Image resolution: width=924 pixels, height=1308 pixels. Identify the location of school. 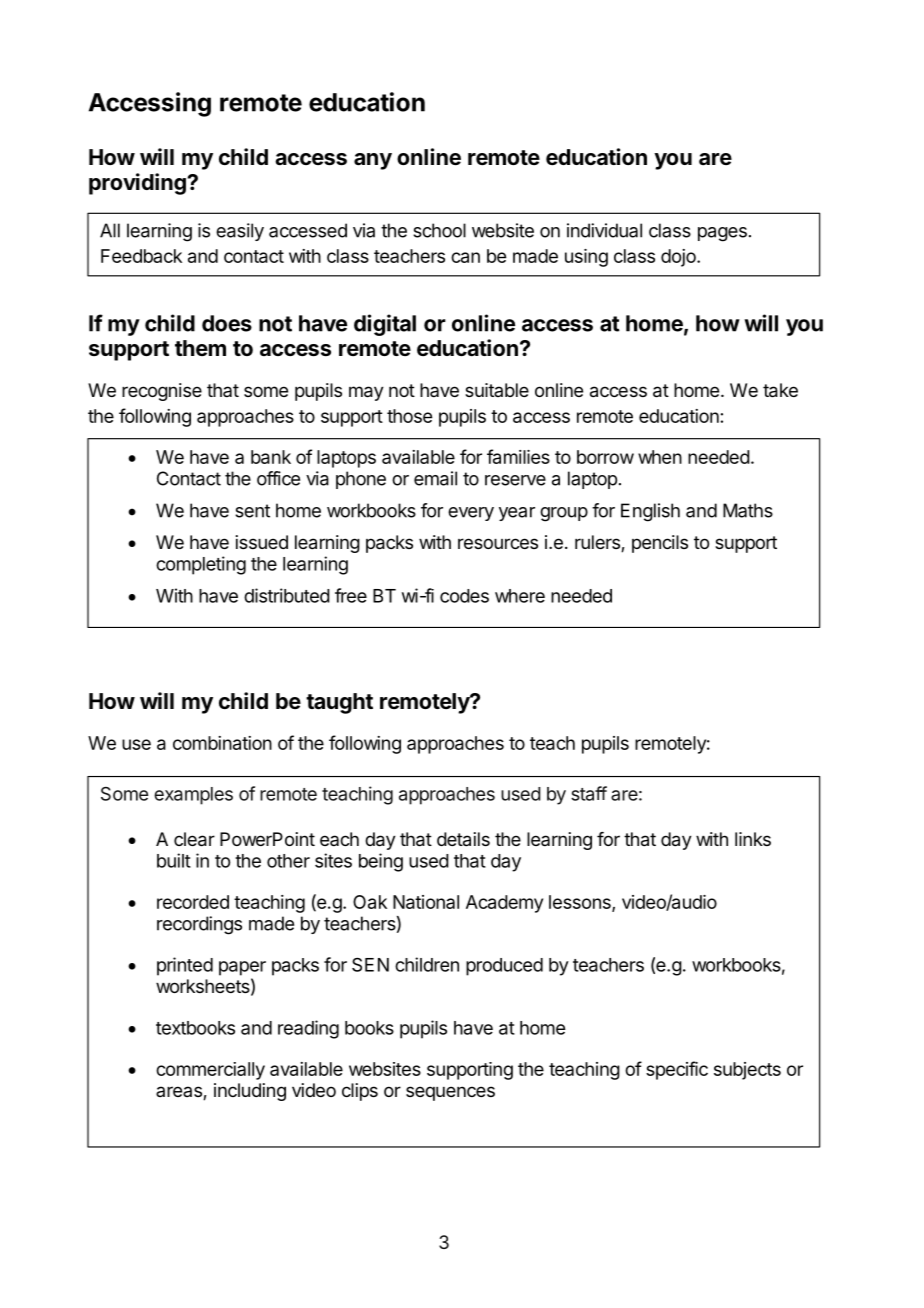
(439, 230).
